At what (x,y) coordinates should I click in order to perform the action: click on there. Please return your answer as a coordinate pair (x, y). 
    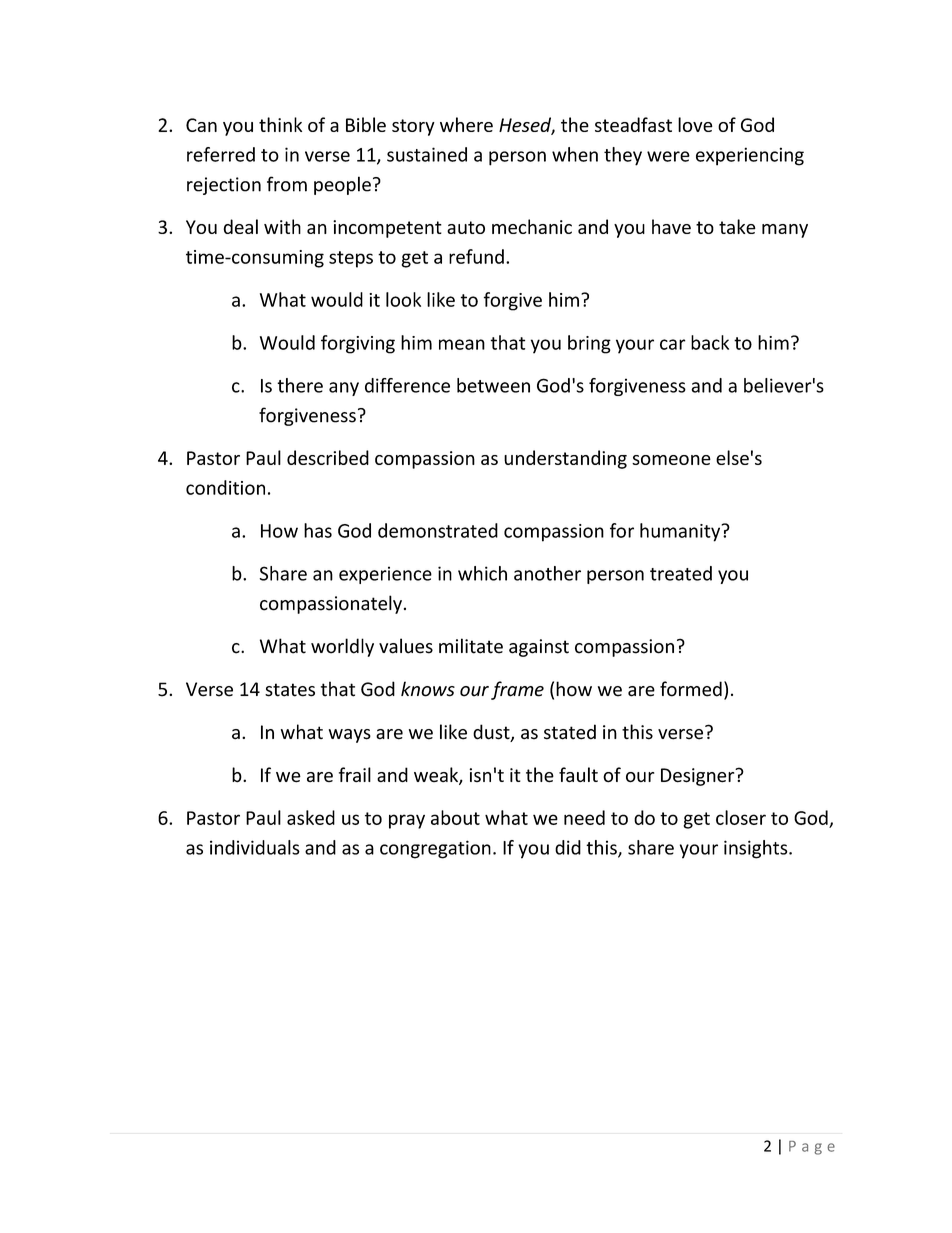
    Looking at the image, I should click on (300, 385).
